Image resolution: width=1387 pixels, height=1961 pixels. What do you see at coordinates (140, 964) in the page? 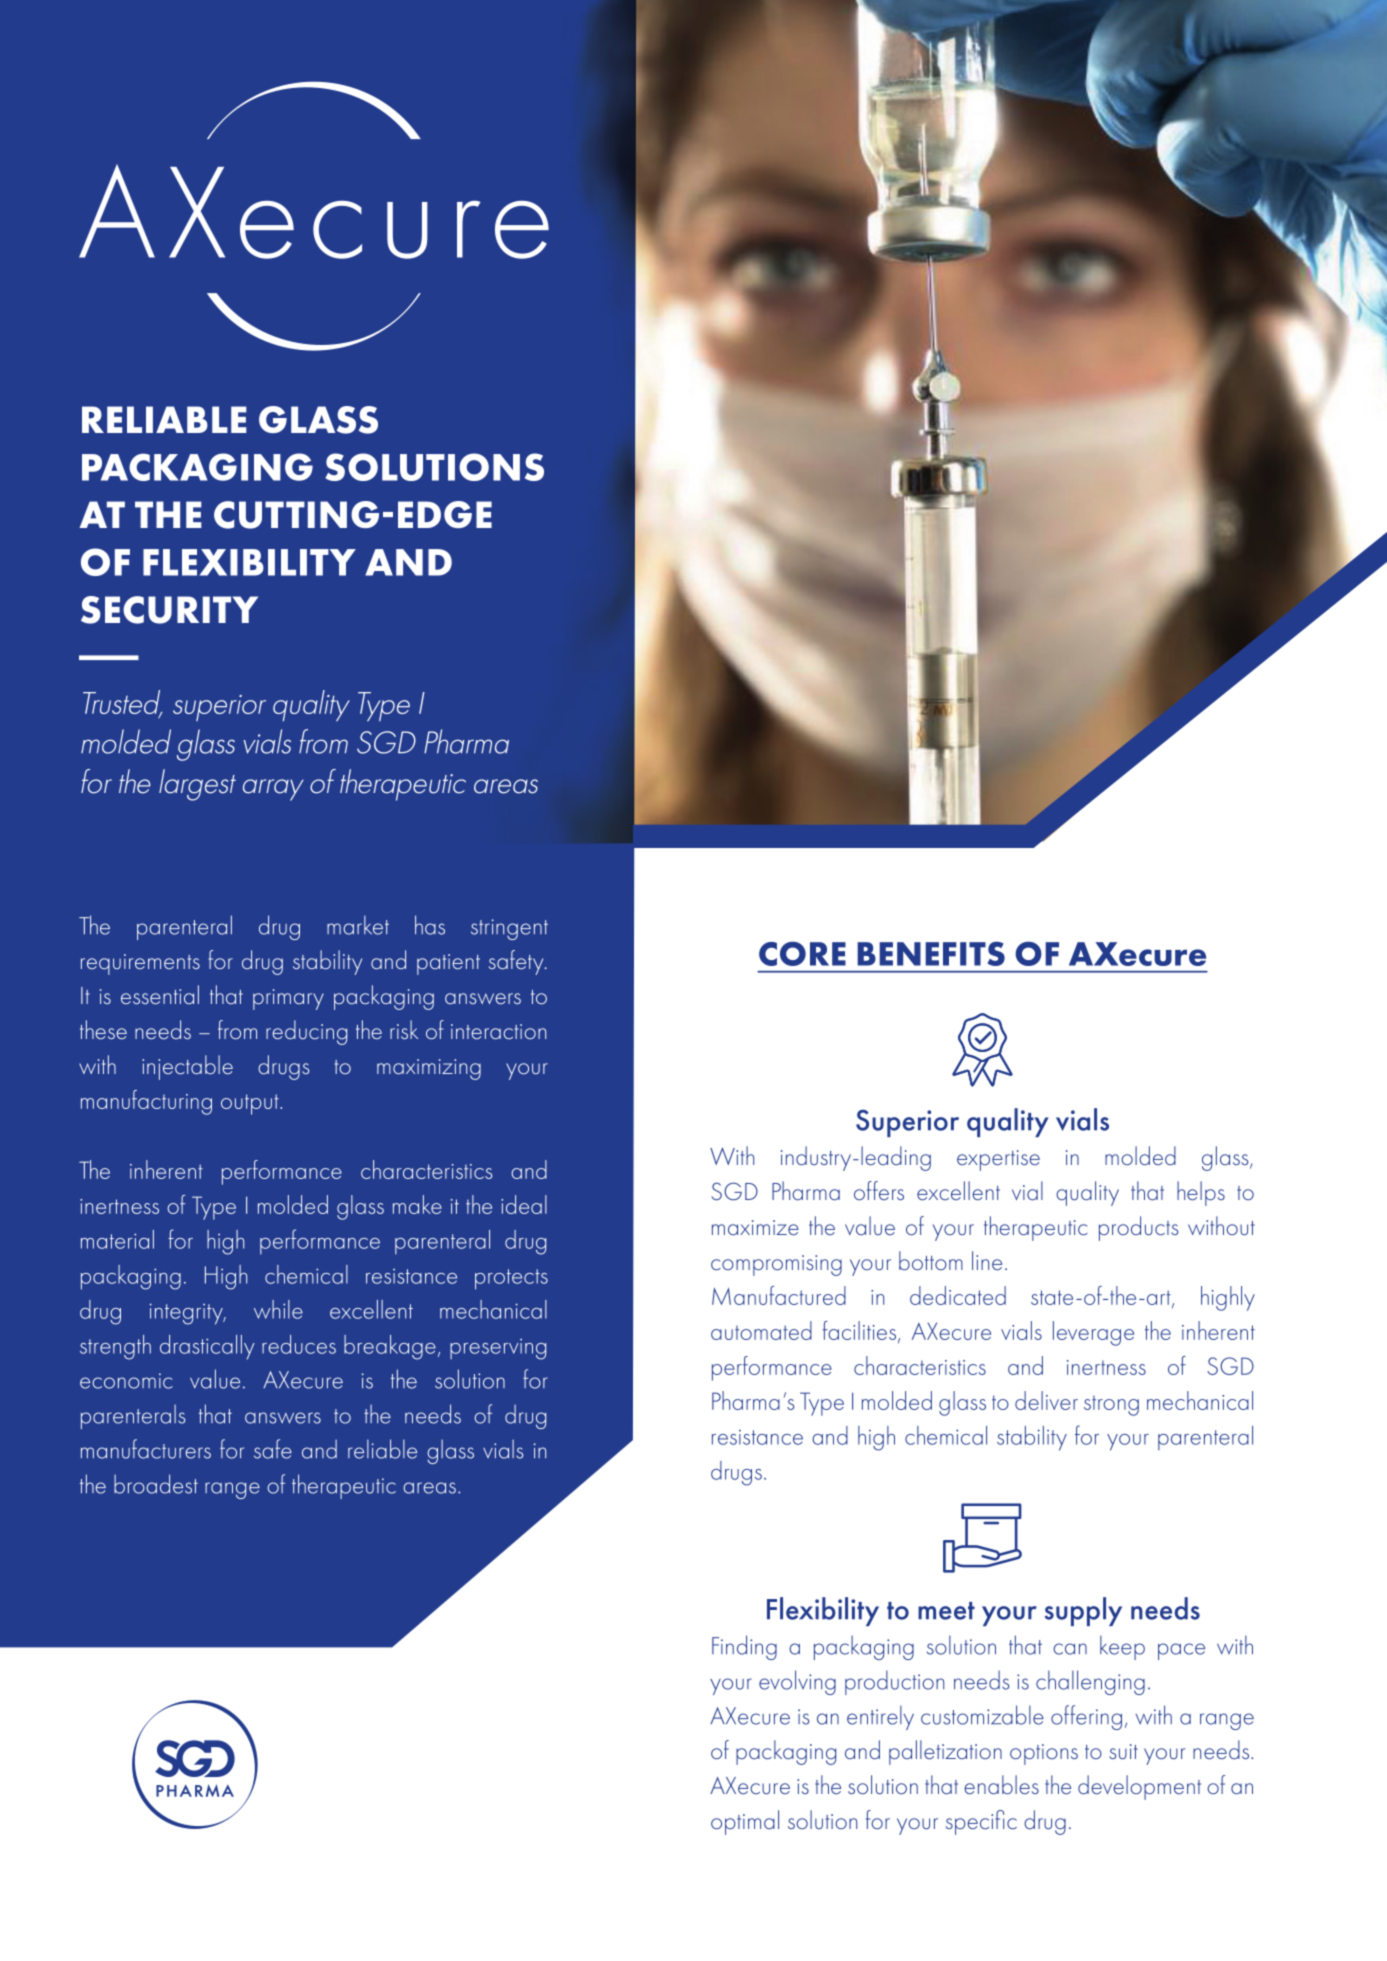
I see `requirements` at bounding box center [140, 964].
